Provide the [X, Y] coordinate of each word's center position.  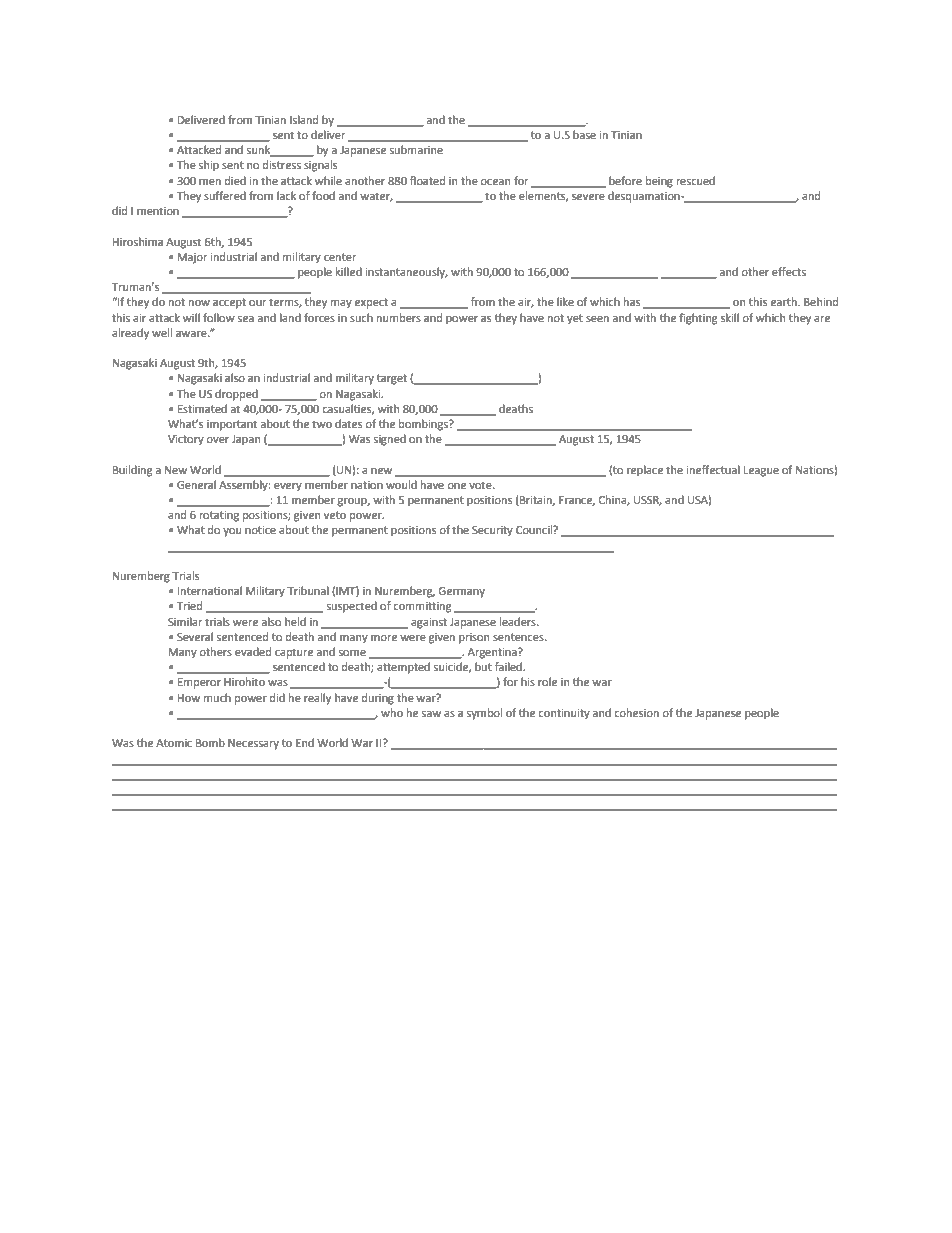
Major [193, 258]
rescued [696, 181]
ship [209, 166]
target [392, 379]
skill [730, 317]
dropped [236, 395]
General [196, 485]
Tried [189, 606]
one [456, 486]
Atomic [174, 743]
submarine [416, 150]
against [429, 623]
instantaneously [406, 273]
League [761, 471]
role [547, 682]
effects [789, 271]
